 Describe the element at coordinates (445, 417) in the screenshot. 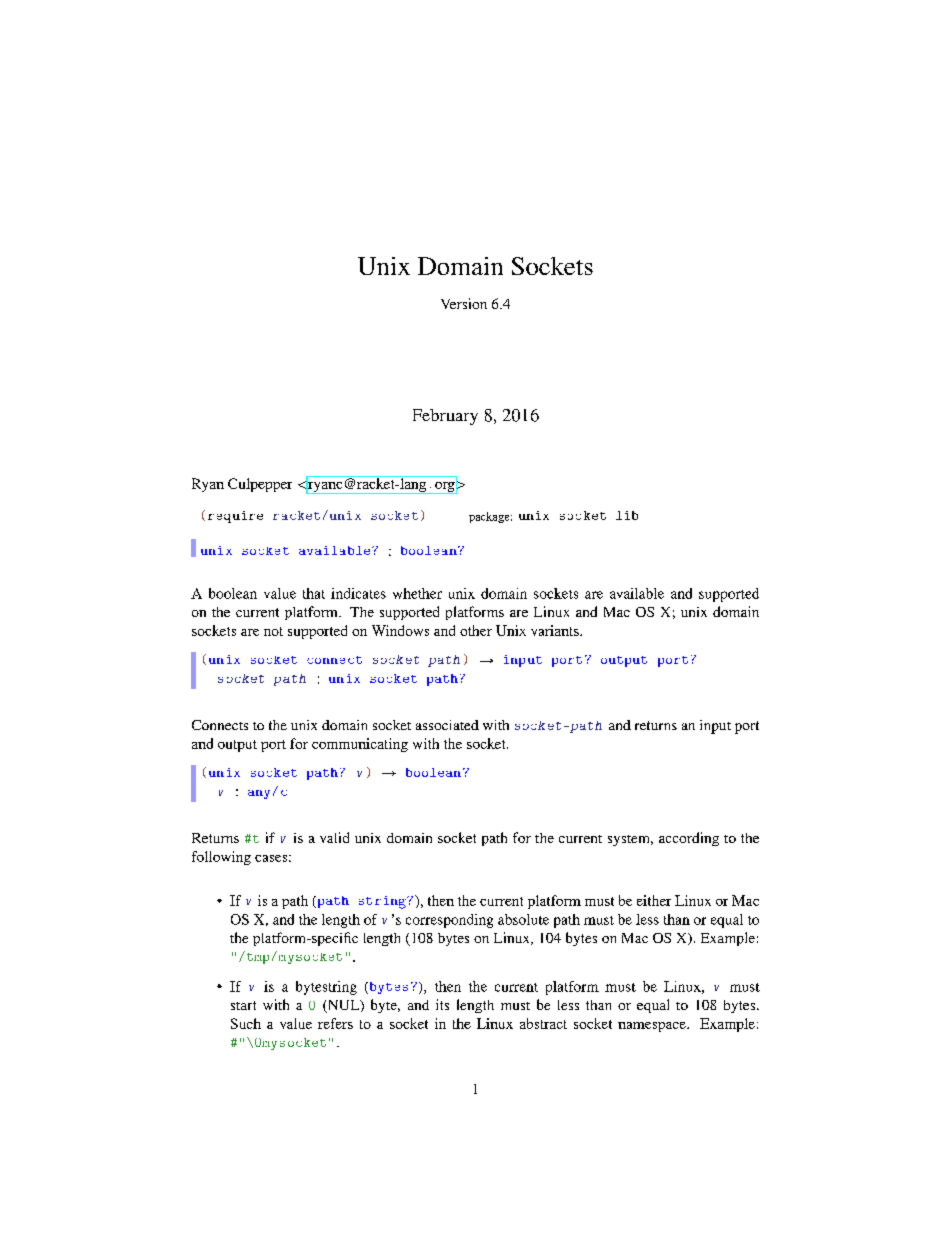

I see `February` at that location.
